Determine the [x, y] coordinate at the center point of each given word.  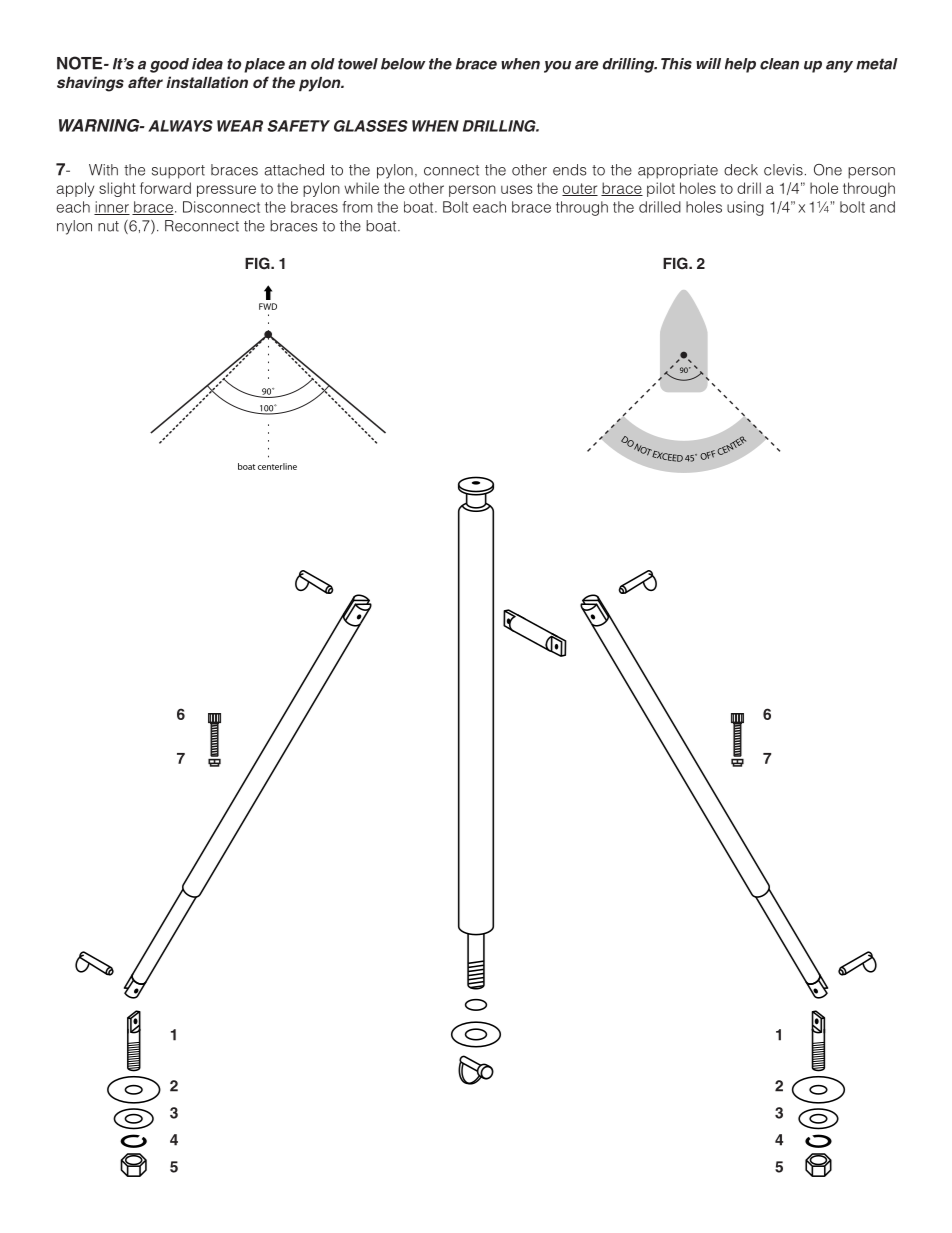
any [839, 66]
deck [741, 170]
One [828, 170]
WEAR [240, 126]
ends [569, 170]
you [557, 67]
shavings [90, 84]
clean [779, 64]
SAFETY [299, 126]
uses [517, 189]
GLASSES [371, 126]
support [178, 172]
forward [165, 188]
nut [108, 226]
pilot [661, 189]
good [169, 65]
